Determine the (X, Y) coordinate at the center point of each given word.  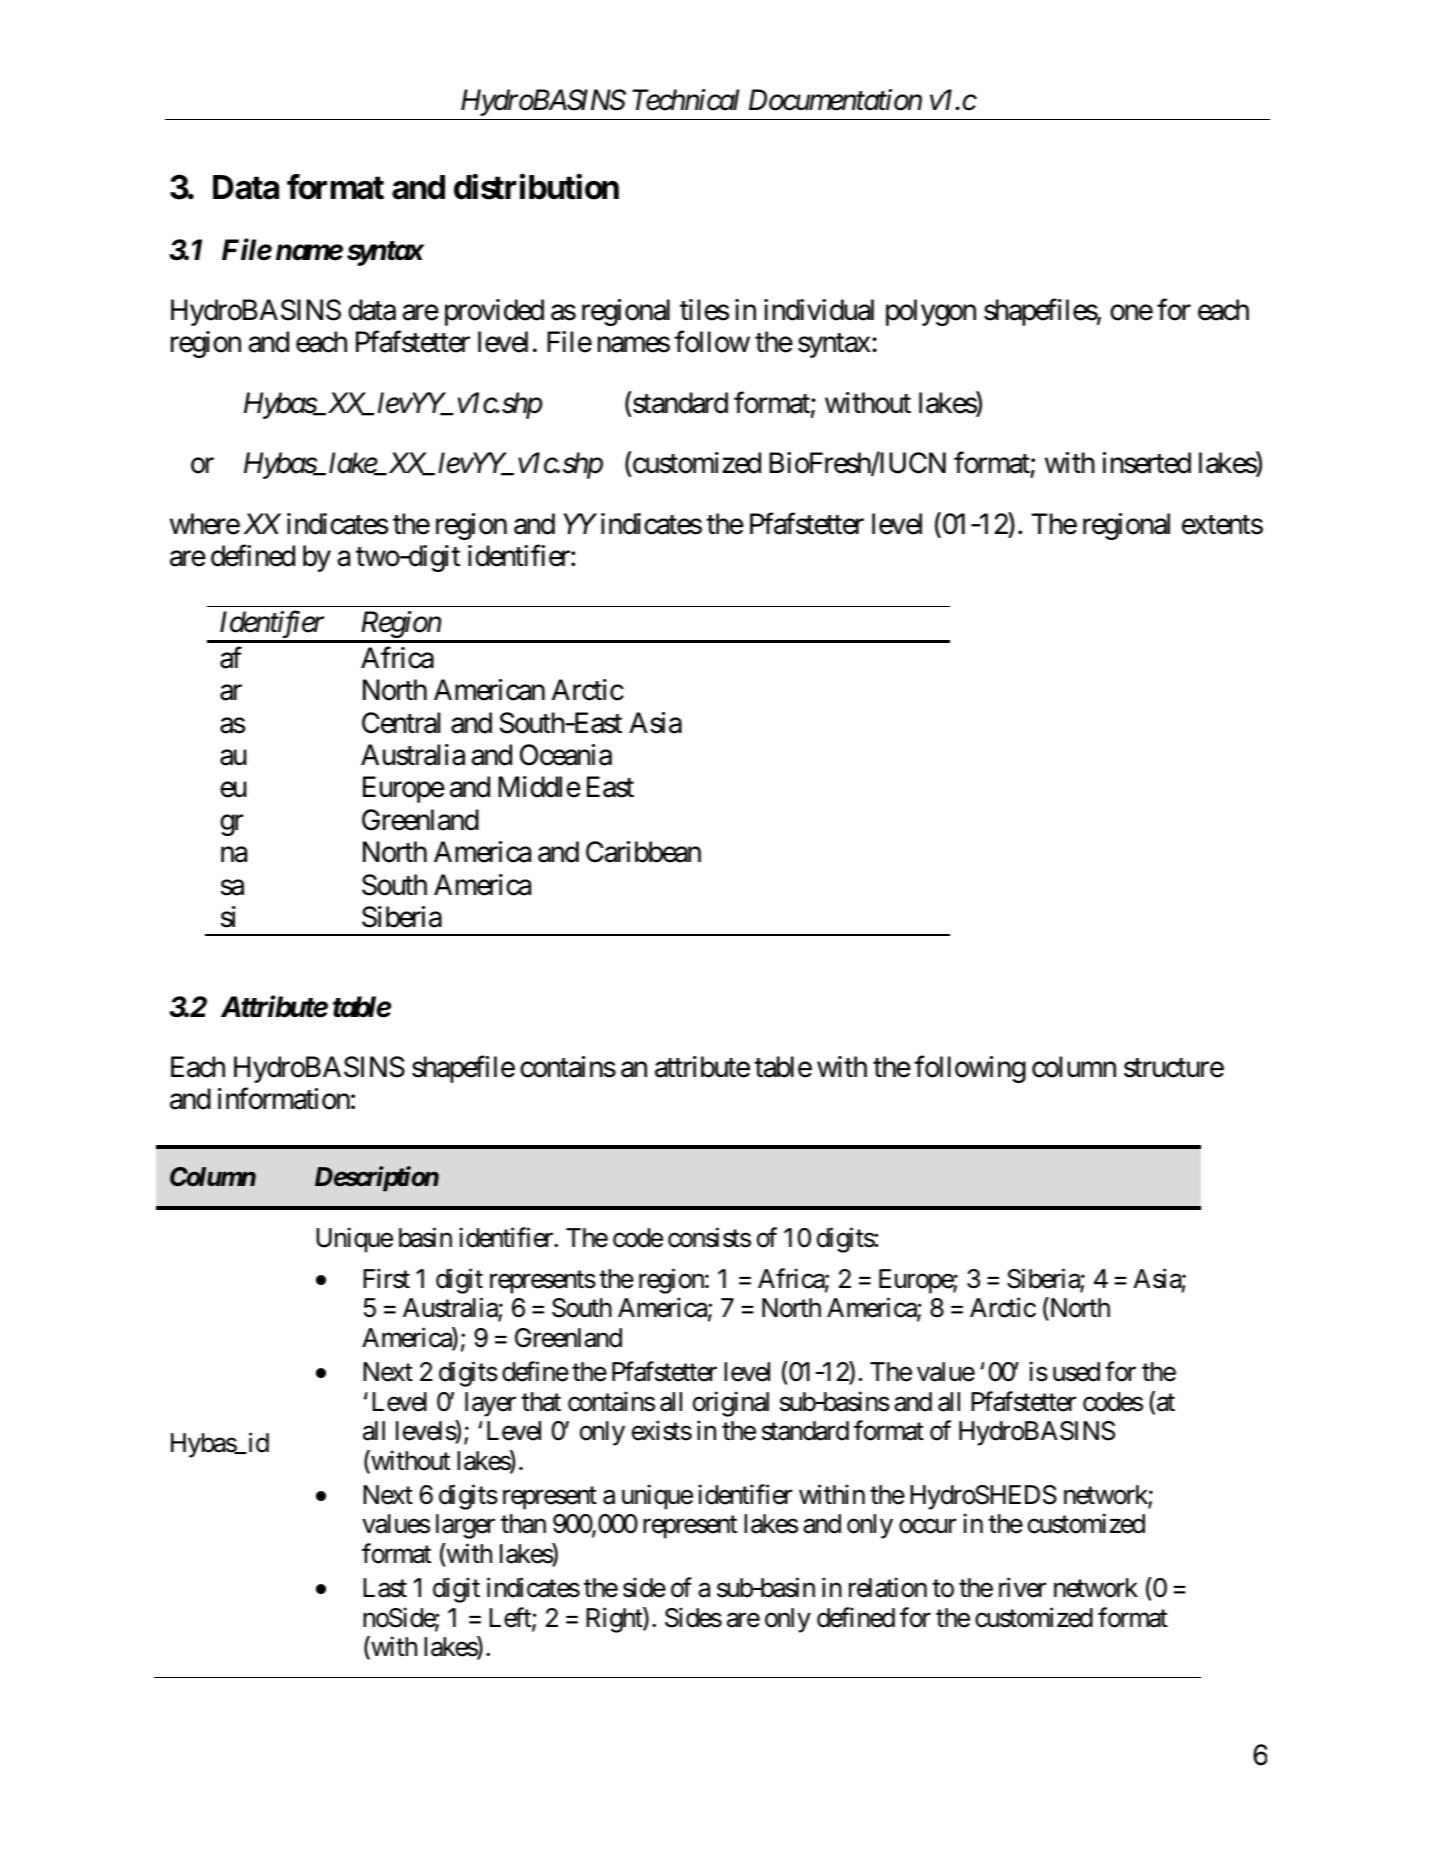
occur (927, 1527)
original (731, 1404)
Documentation (835, 100)
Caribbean (643, 852)
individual (819, 310)
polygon (931, 312)
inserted (1147, 463)
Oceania (566, 755)
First (386, 1278)
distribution (536, 187)
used (1076, 1372)
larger (465, 1526)
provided (494, 312)
